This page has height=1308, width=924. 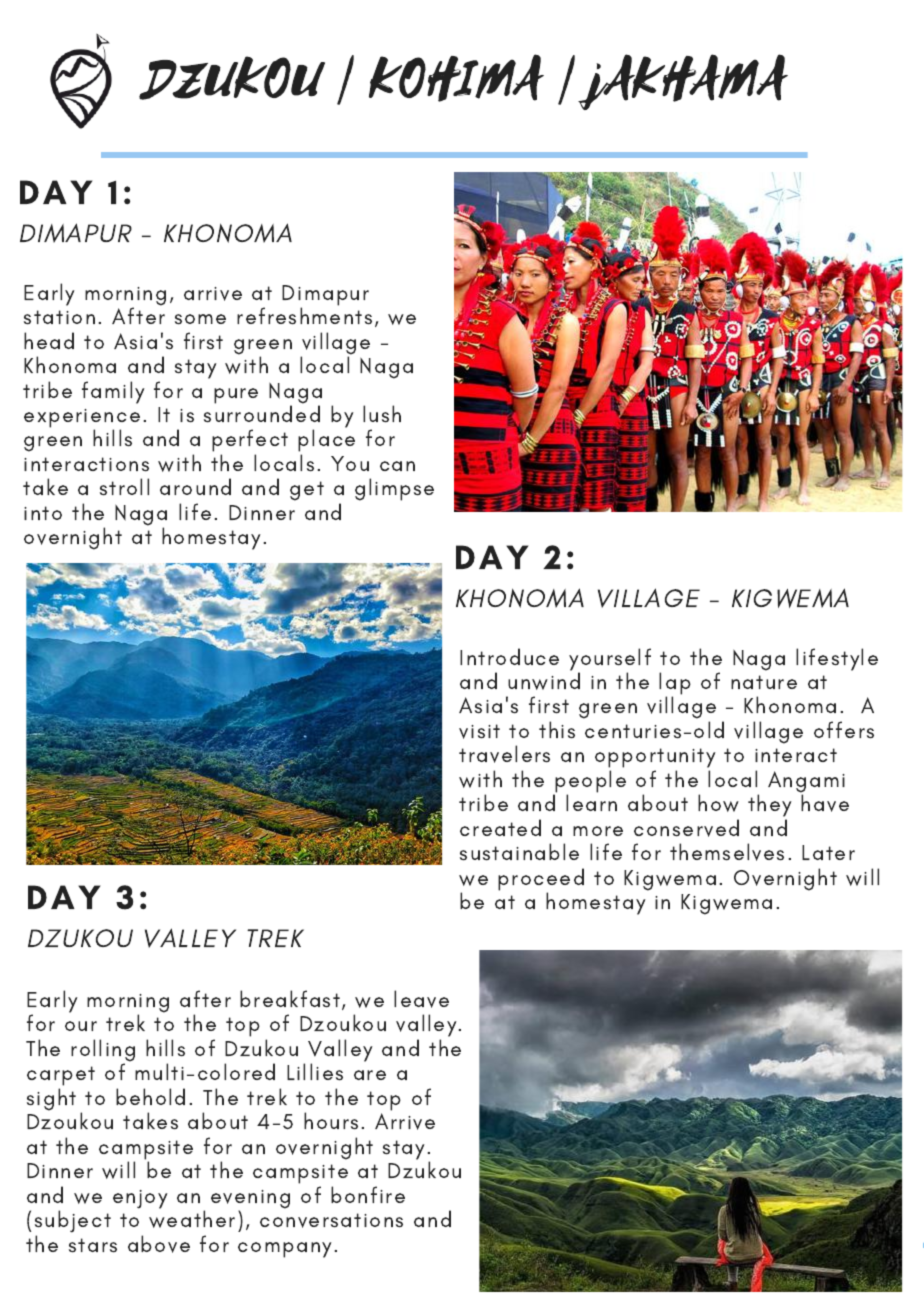 What do you see at coordinates (421, 999) in the page?
I see `leave` at bounding box center [421, 999].
